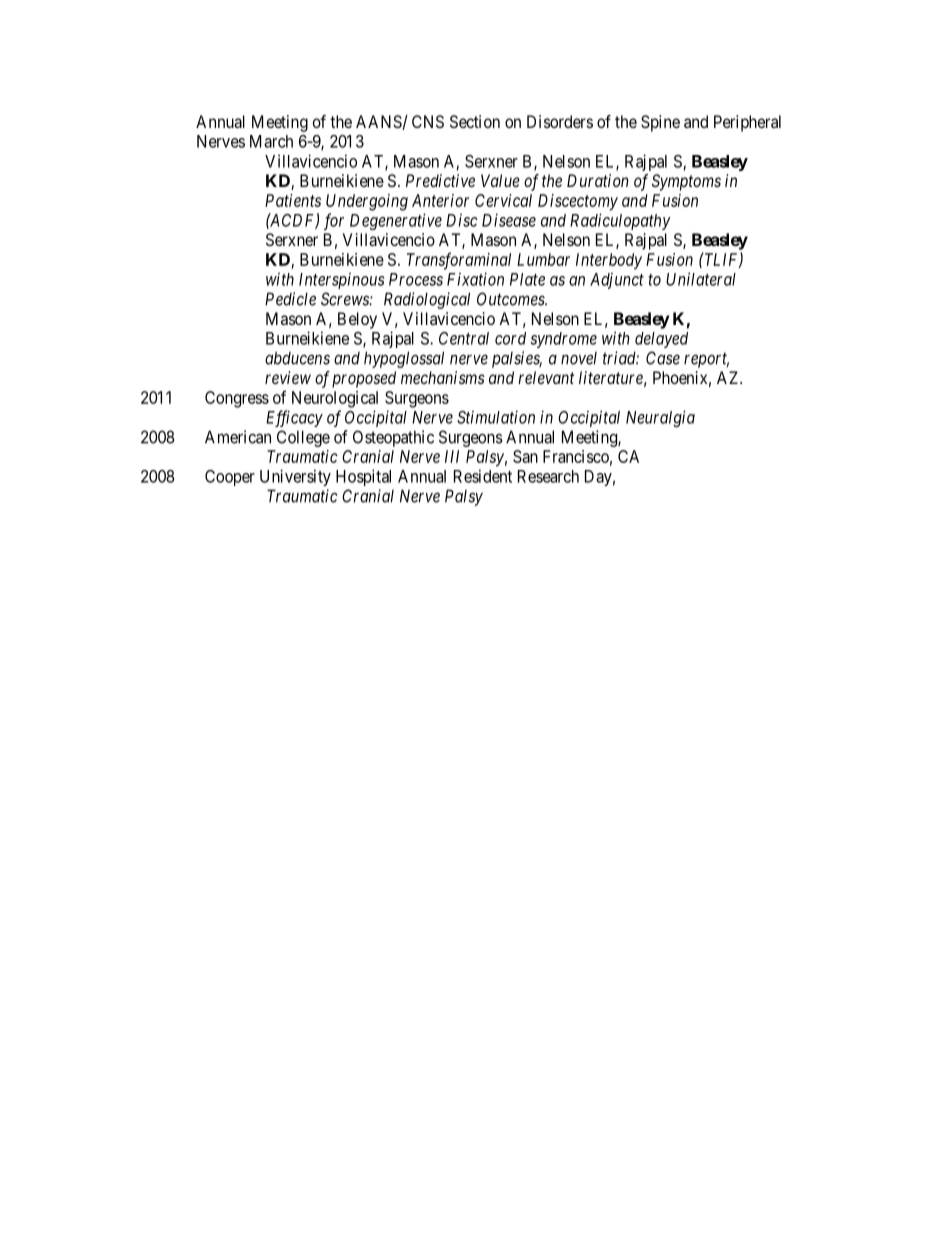 This screenshot has width=952, height=1233. I want to click on Unilateral, so click(701, 279).
